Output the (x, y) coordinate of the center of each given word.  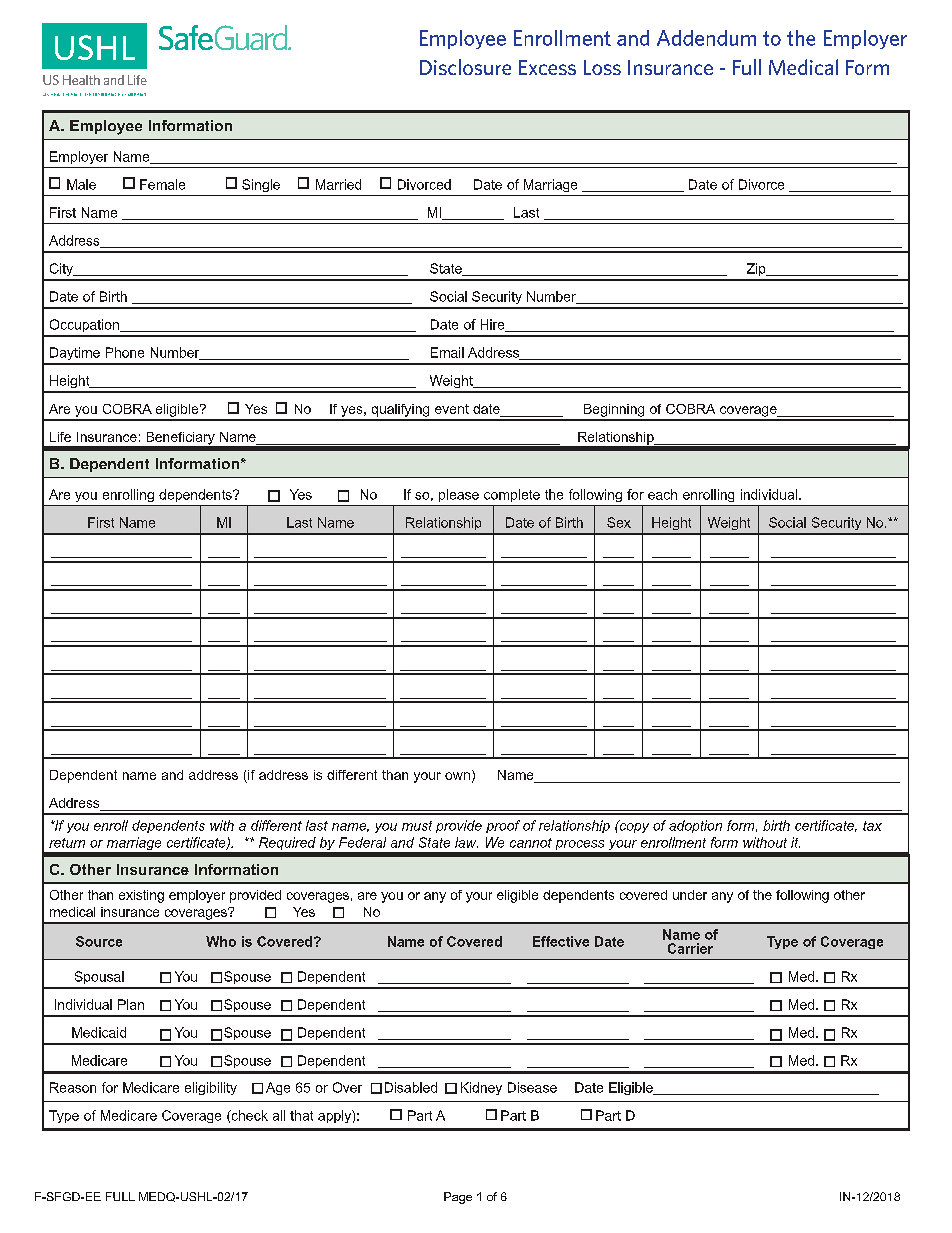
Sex (619, 522)
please (459, 495)
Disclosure (465, 67)
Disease (532, 1087)
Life (60, 437)
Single (261, 185)
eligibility (211, 1088)
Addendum (706, 38)
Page (458, 1198)
